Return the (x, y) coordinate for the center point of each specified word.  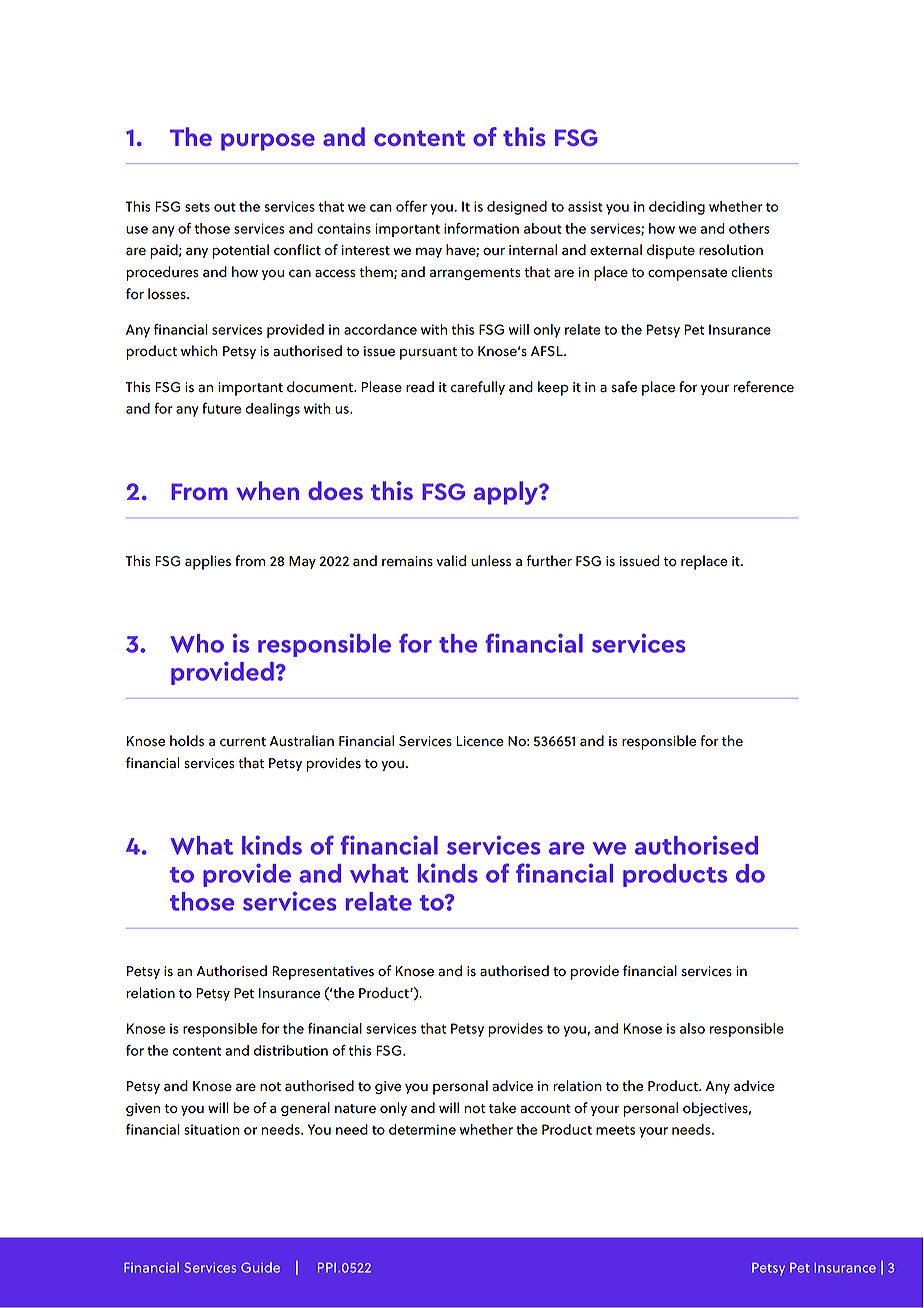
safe (624, 387)
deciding (677, 208)
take (502, 1108)
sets (197, 207)
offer (411, 206)
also (692, 1028)
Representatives (323, 973)
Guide (260, 1267)
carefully (478, 388)
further (549, 561)
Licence (480, 741)
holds (187, 741)
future (221, 408)
